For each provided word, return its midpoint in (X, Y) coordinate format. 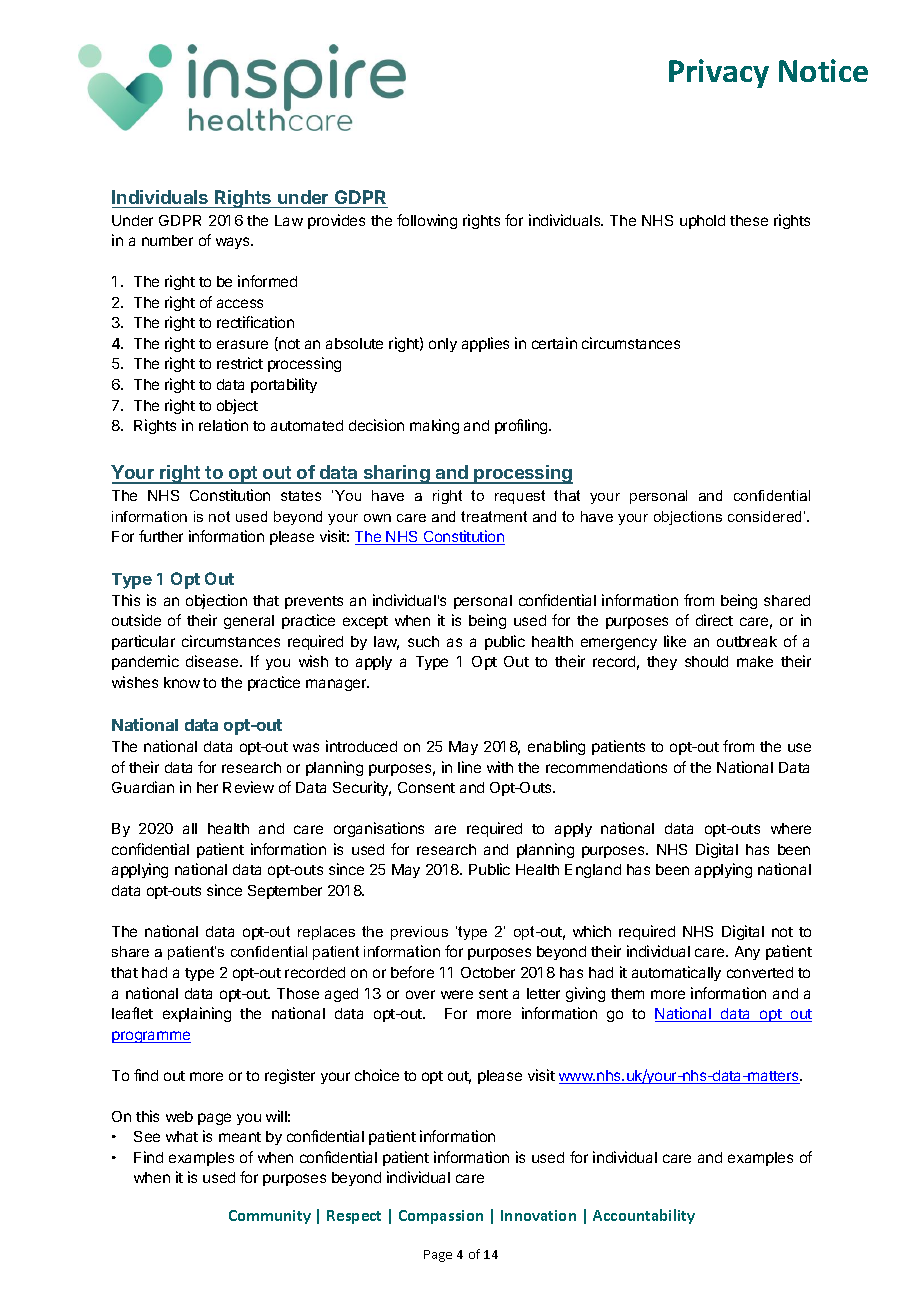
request (520, 497)
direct (714, 620)
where (791, 828)
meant (240, 1137)
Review (248, 787)
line (469, 767)
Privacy (719, 73)
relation (223, 425)
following (427, 221)
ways (234, 243)
